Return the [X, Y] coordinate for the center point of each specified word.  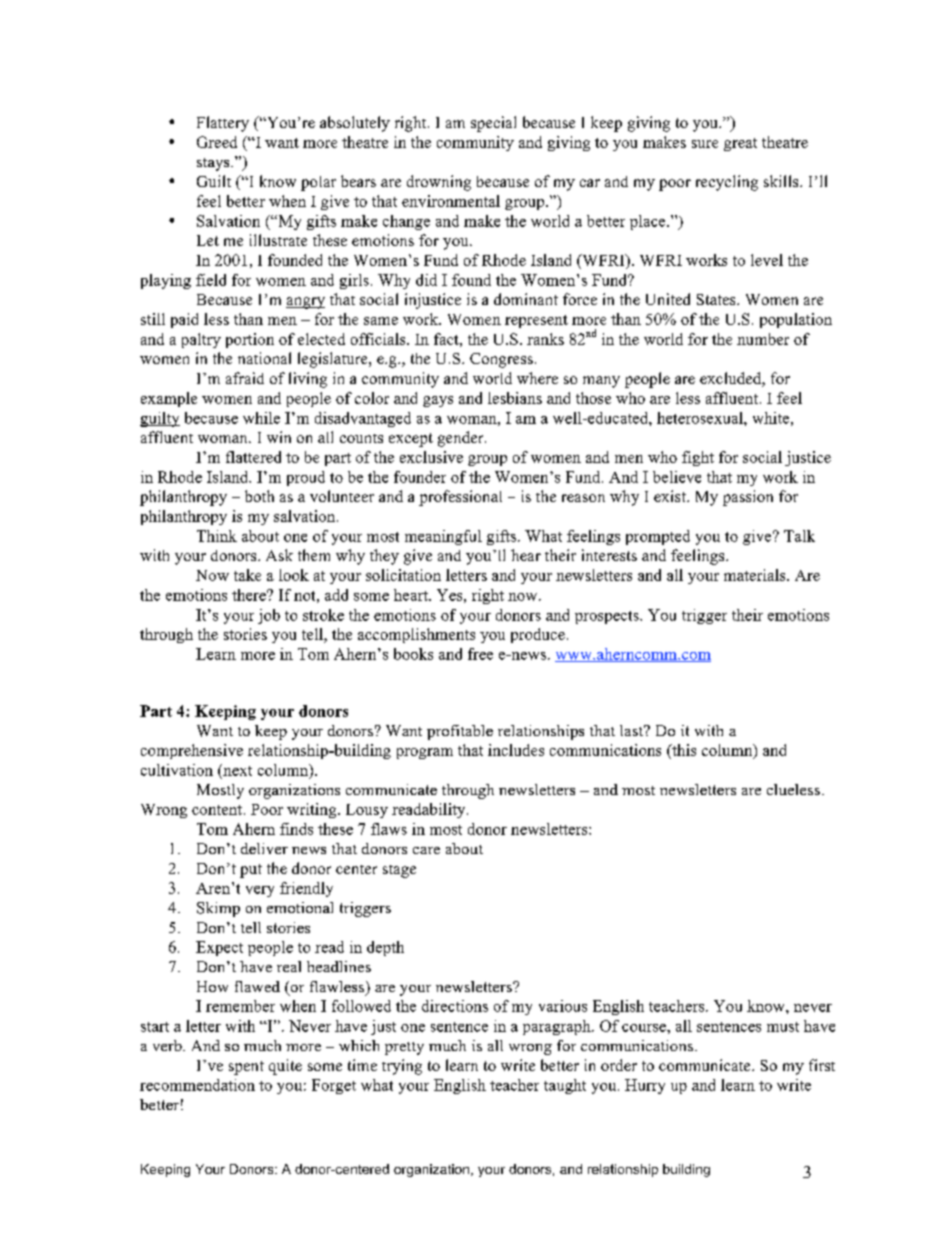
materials [756, 575]
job [269, 616]
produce [538, 635]
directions [455, 1006]
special [493, 124]
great [740, 144]
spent [246, 1068]
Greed [217, 142]
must [783, 1027]
